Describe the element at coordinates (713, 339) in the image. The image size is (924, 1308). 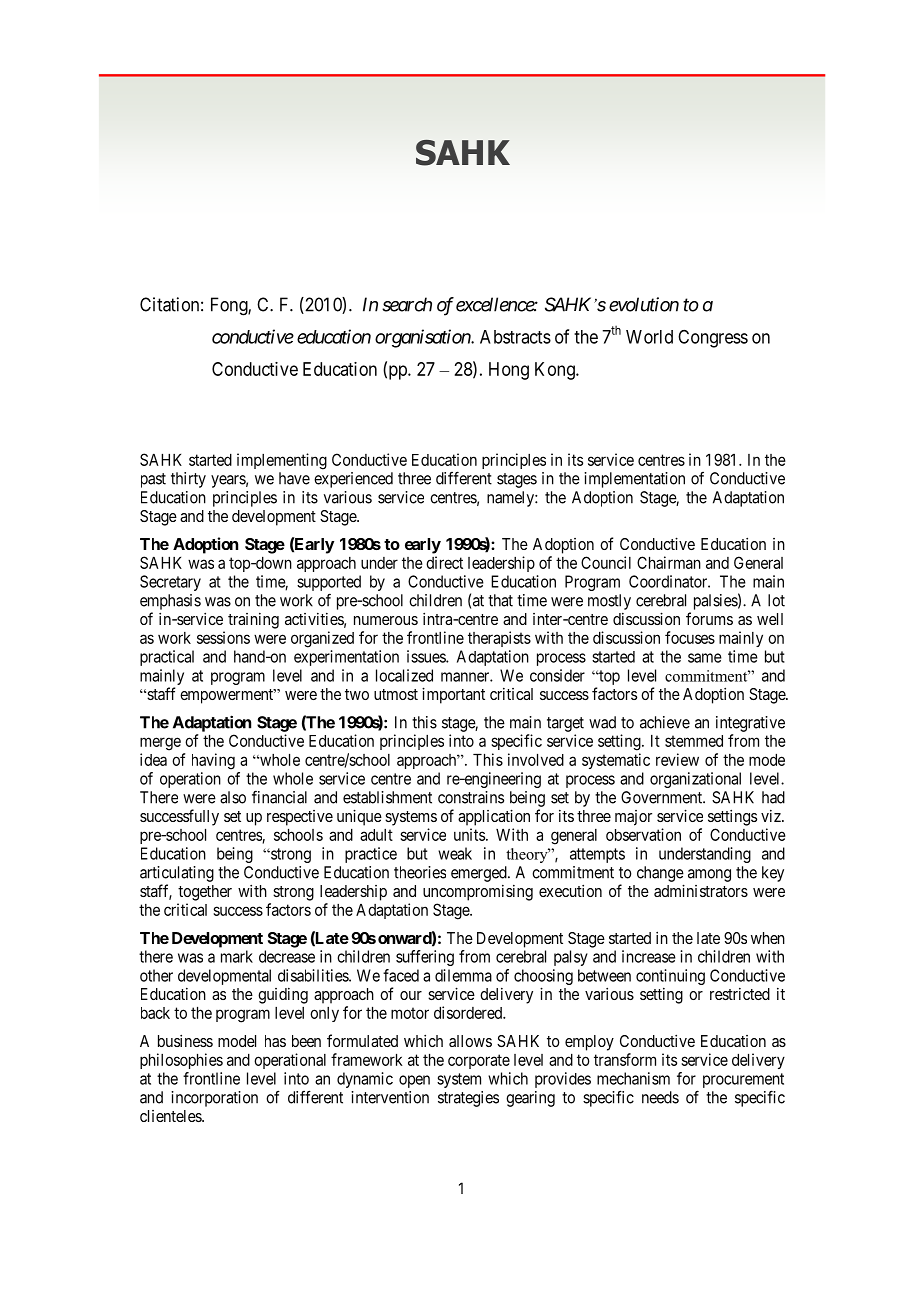
I see `Congress` at that location.
